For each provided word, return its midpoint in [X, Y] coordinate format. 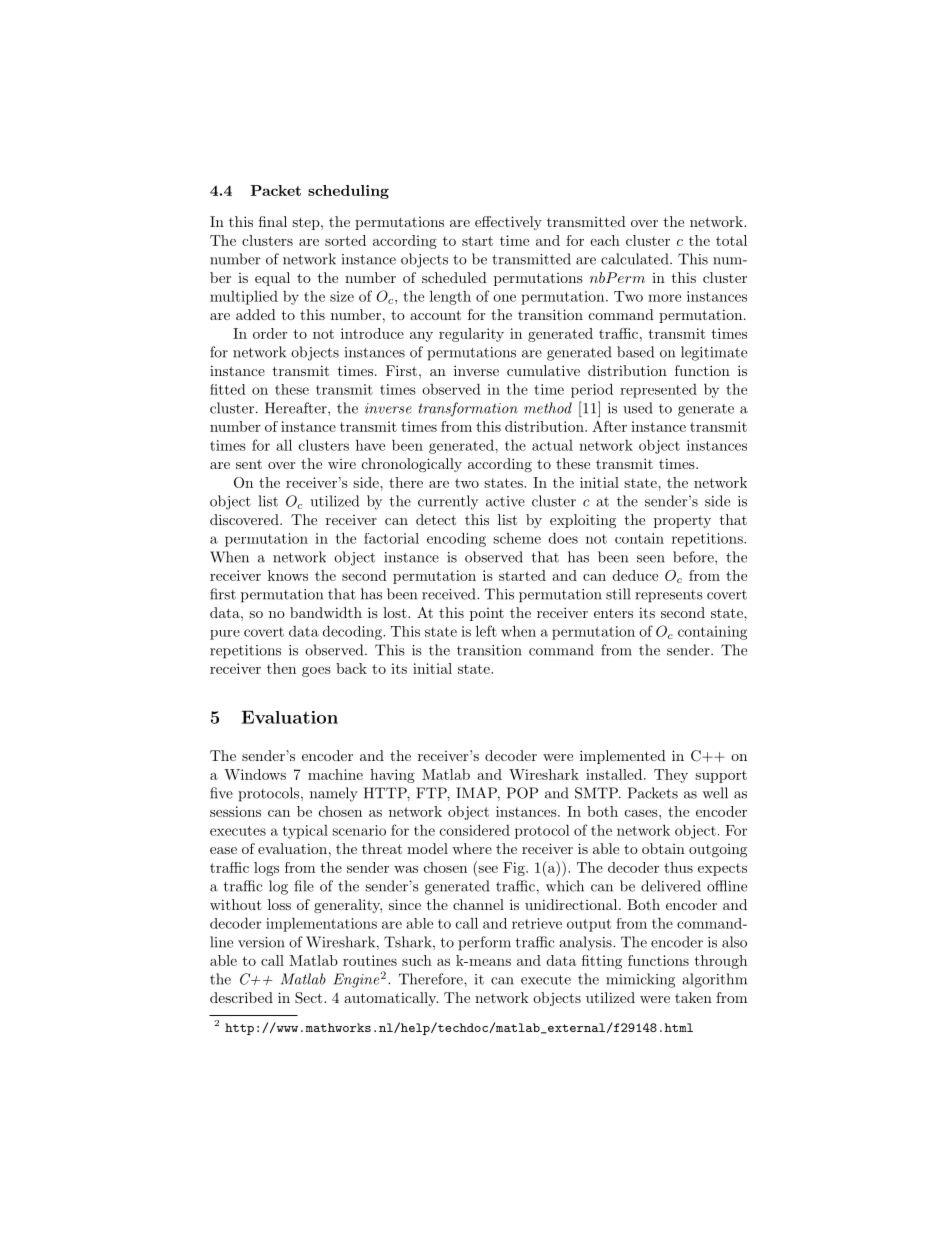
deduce [635, 575]
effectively [508, 223]
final [273, 221]
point [487, 614]
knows [288, 575]
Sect [310, 998]
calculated [636, 259]
